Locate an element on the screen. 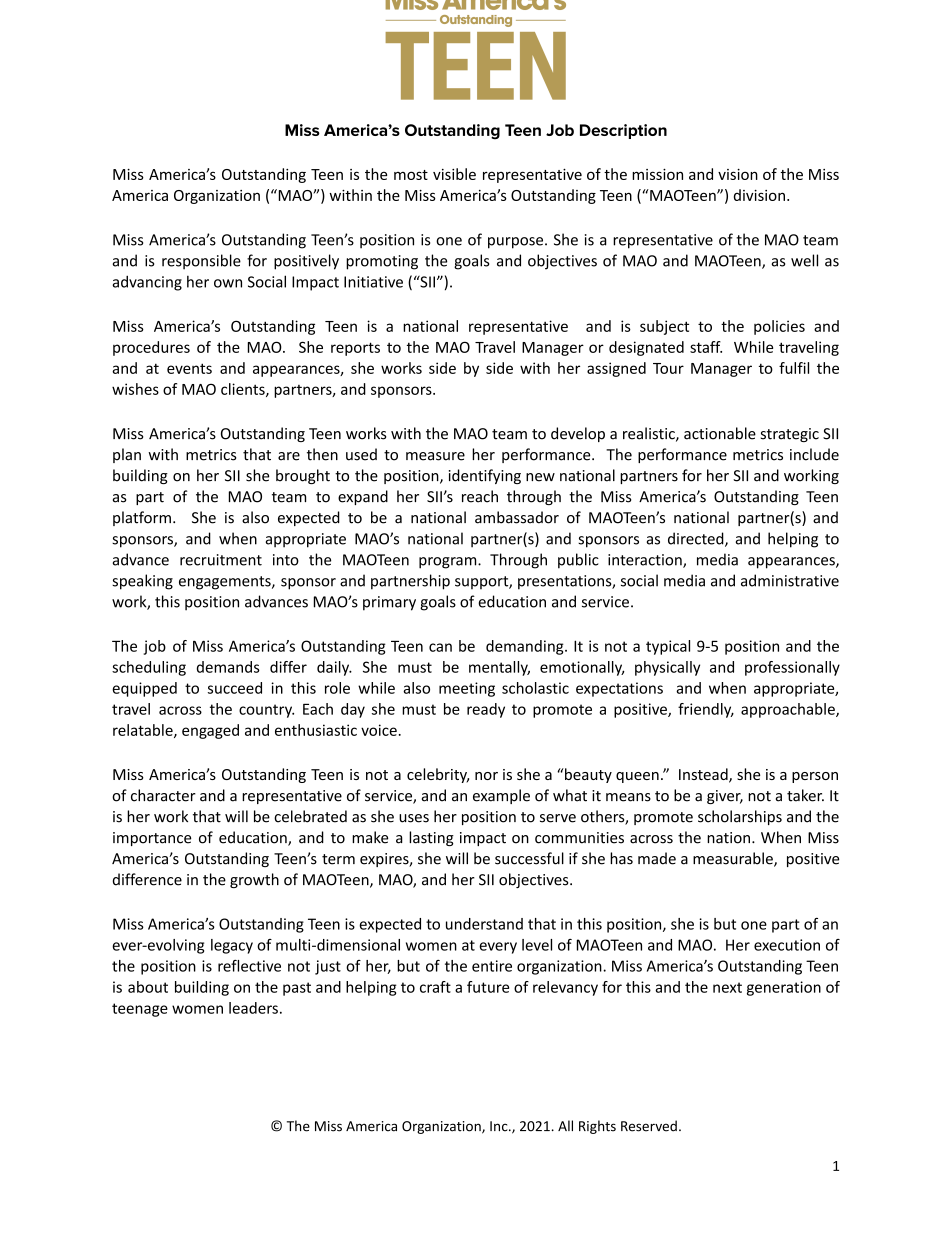 This screenshot has height=1233, width=952. Description is located at coordinates (623, 131).
